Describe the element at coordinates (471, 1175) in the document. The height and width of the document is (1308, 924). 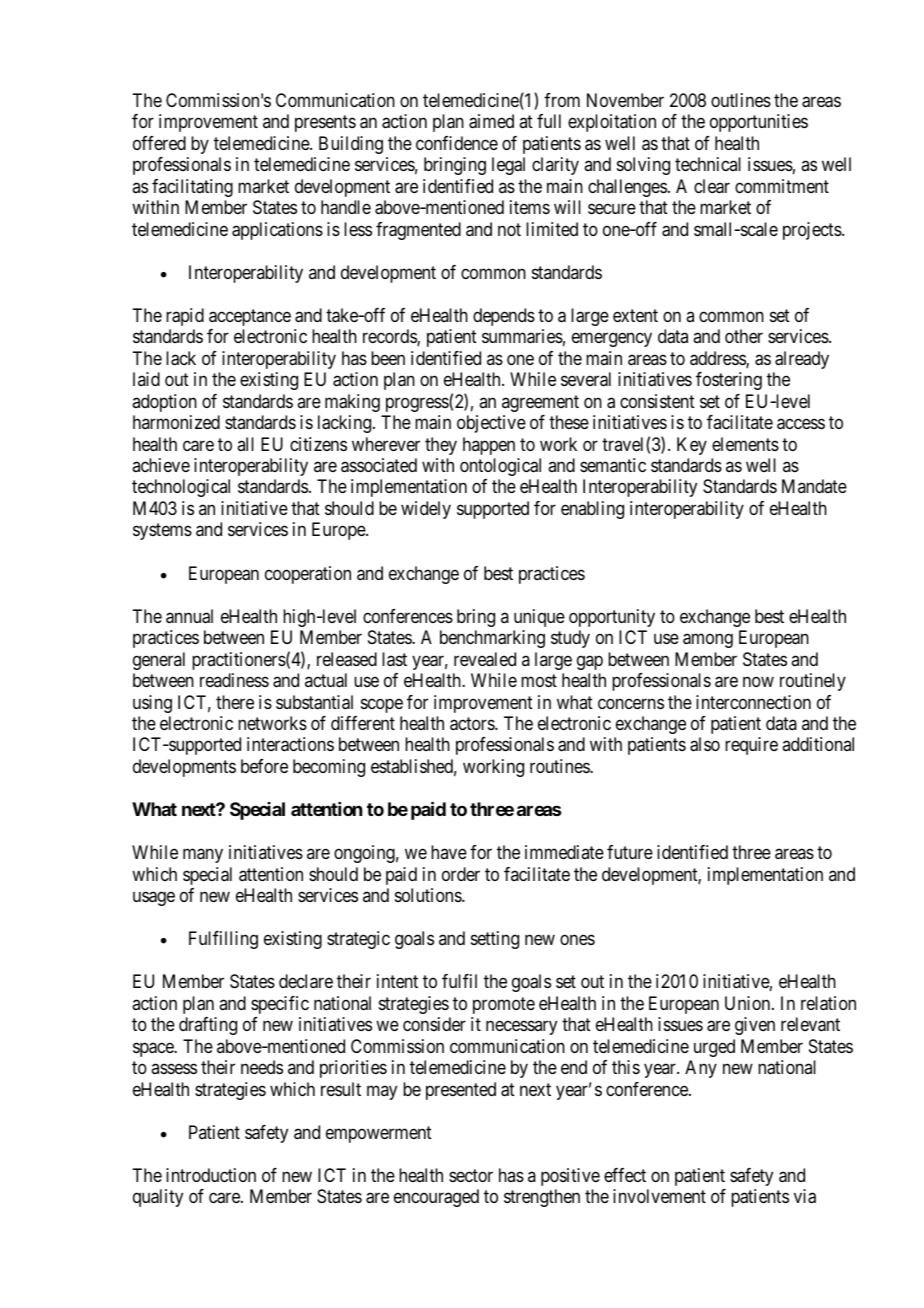
I see `sector` at that location.
